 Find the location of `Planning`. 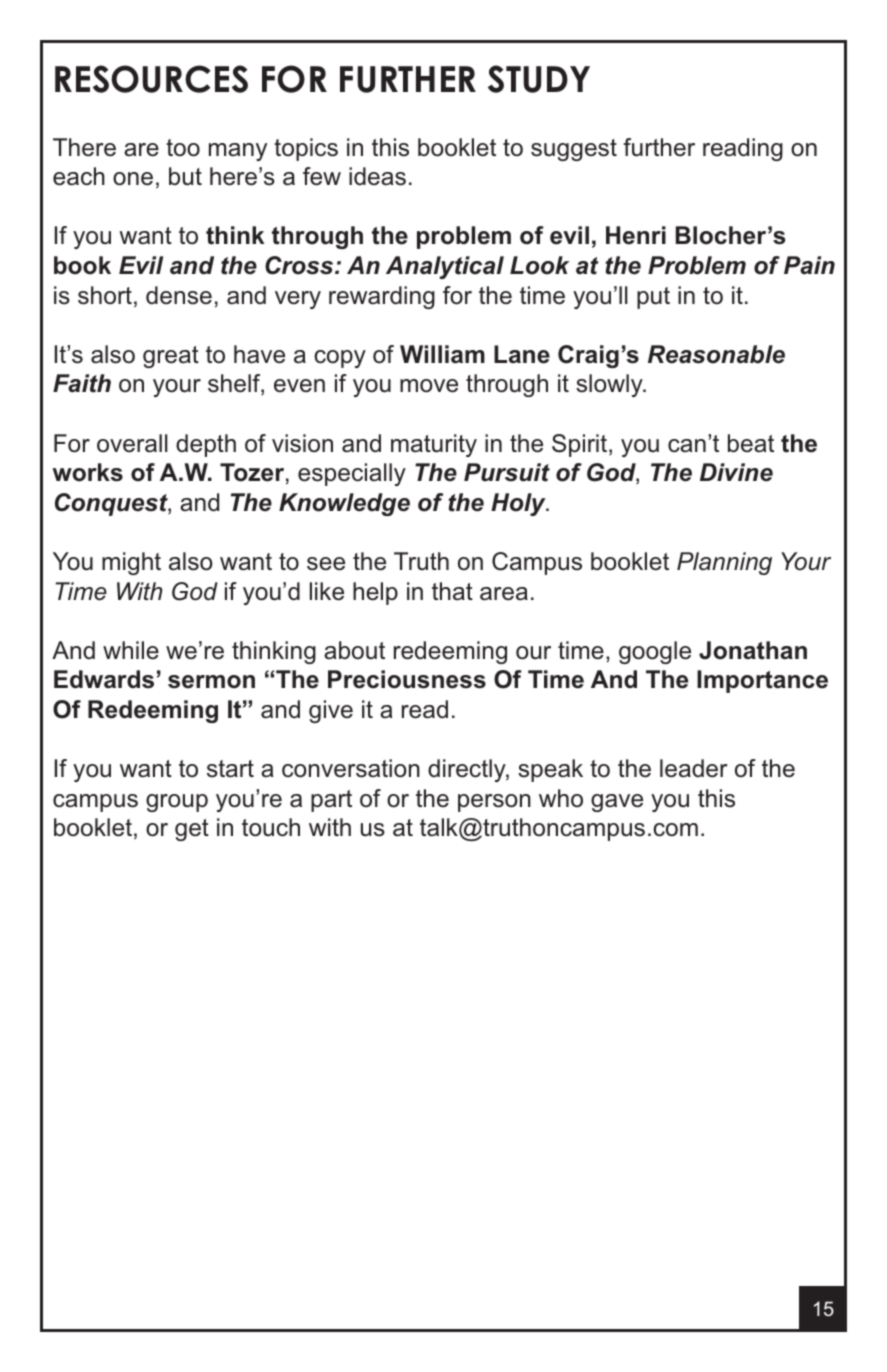

Planning is located at coordinates (724, 563).
